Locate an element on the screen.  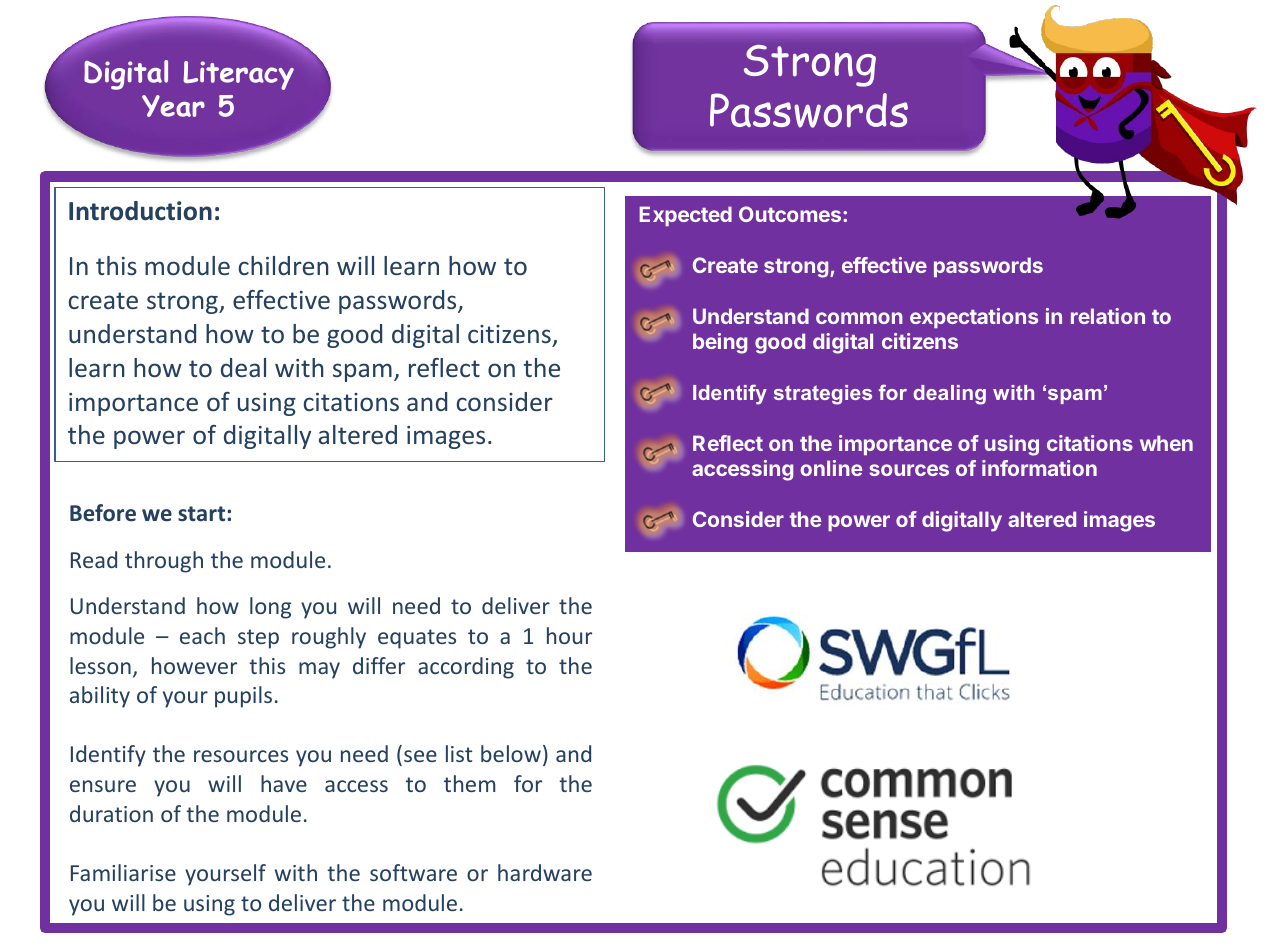
information is located at coordinates (1039, 468).
